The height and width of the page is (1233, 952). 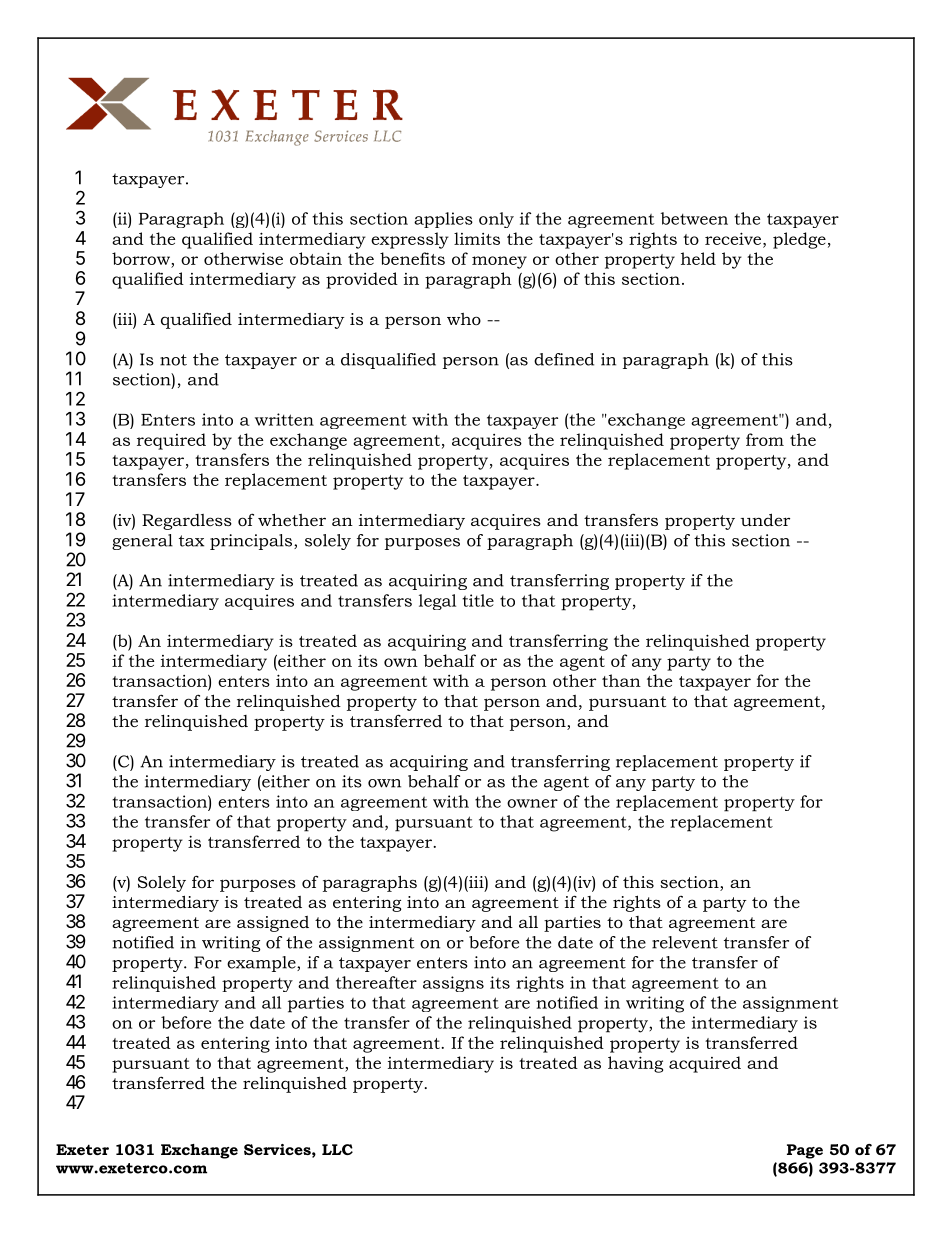 What do you see at coordinates (621, 680) in the page?
I see `than` at bounding box center [621, 680].
